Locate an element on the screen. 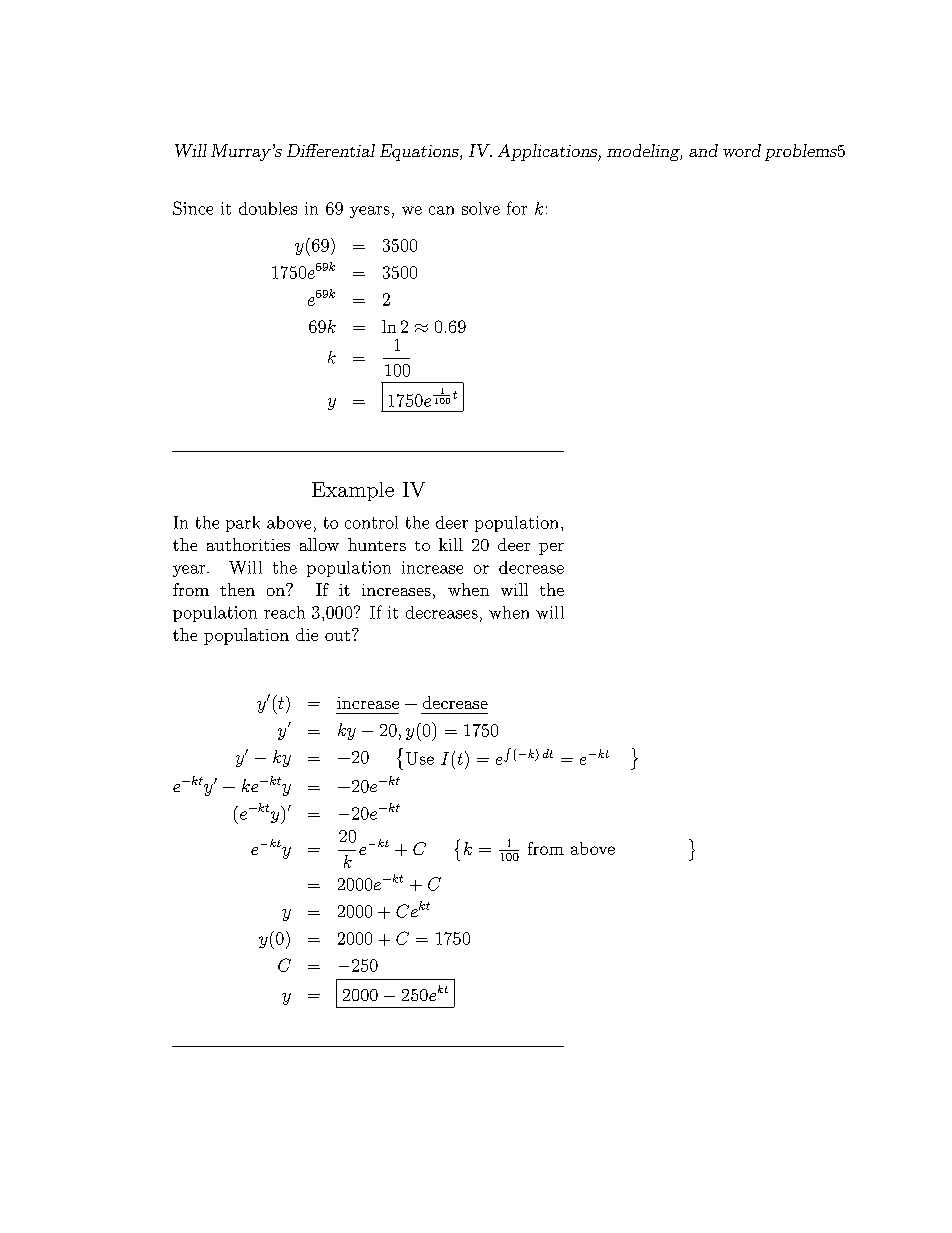 The width and height of the screenshot is (952, 1233). Equations is located at coordinates (420, 152).
